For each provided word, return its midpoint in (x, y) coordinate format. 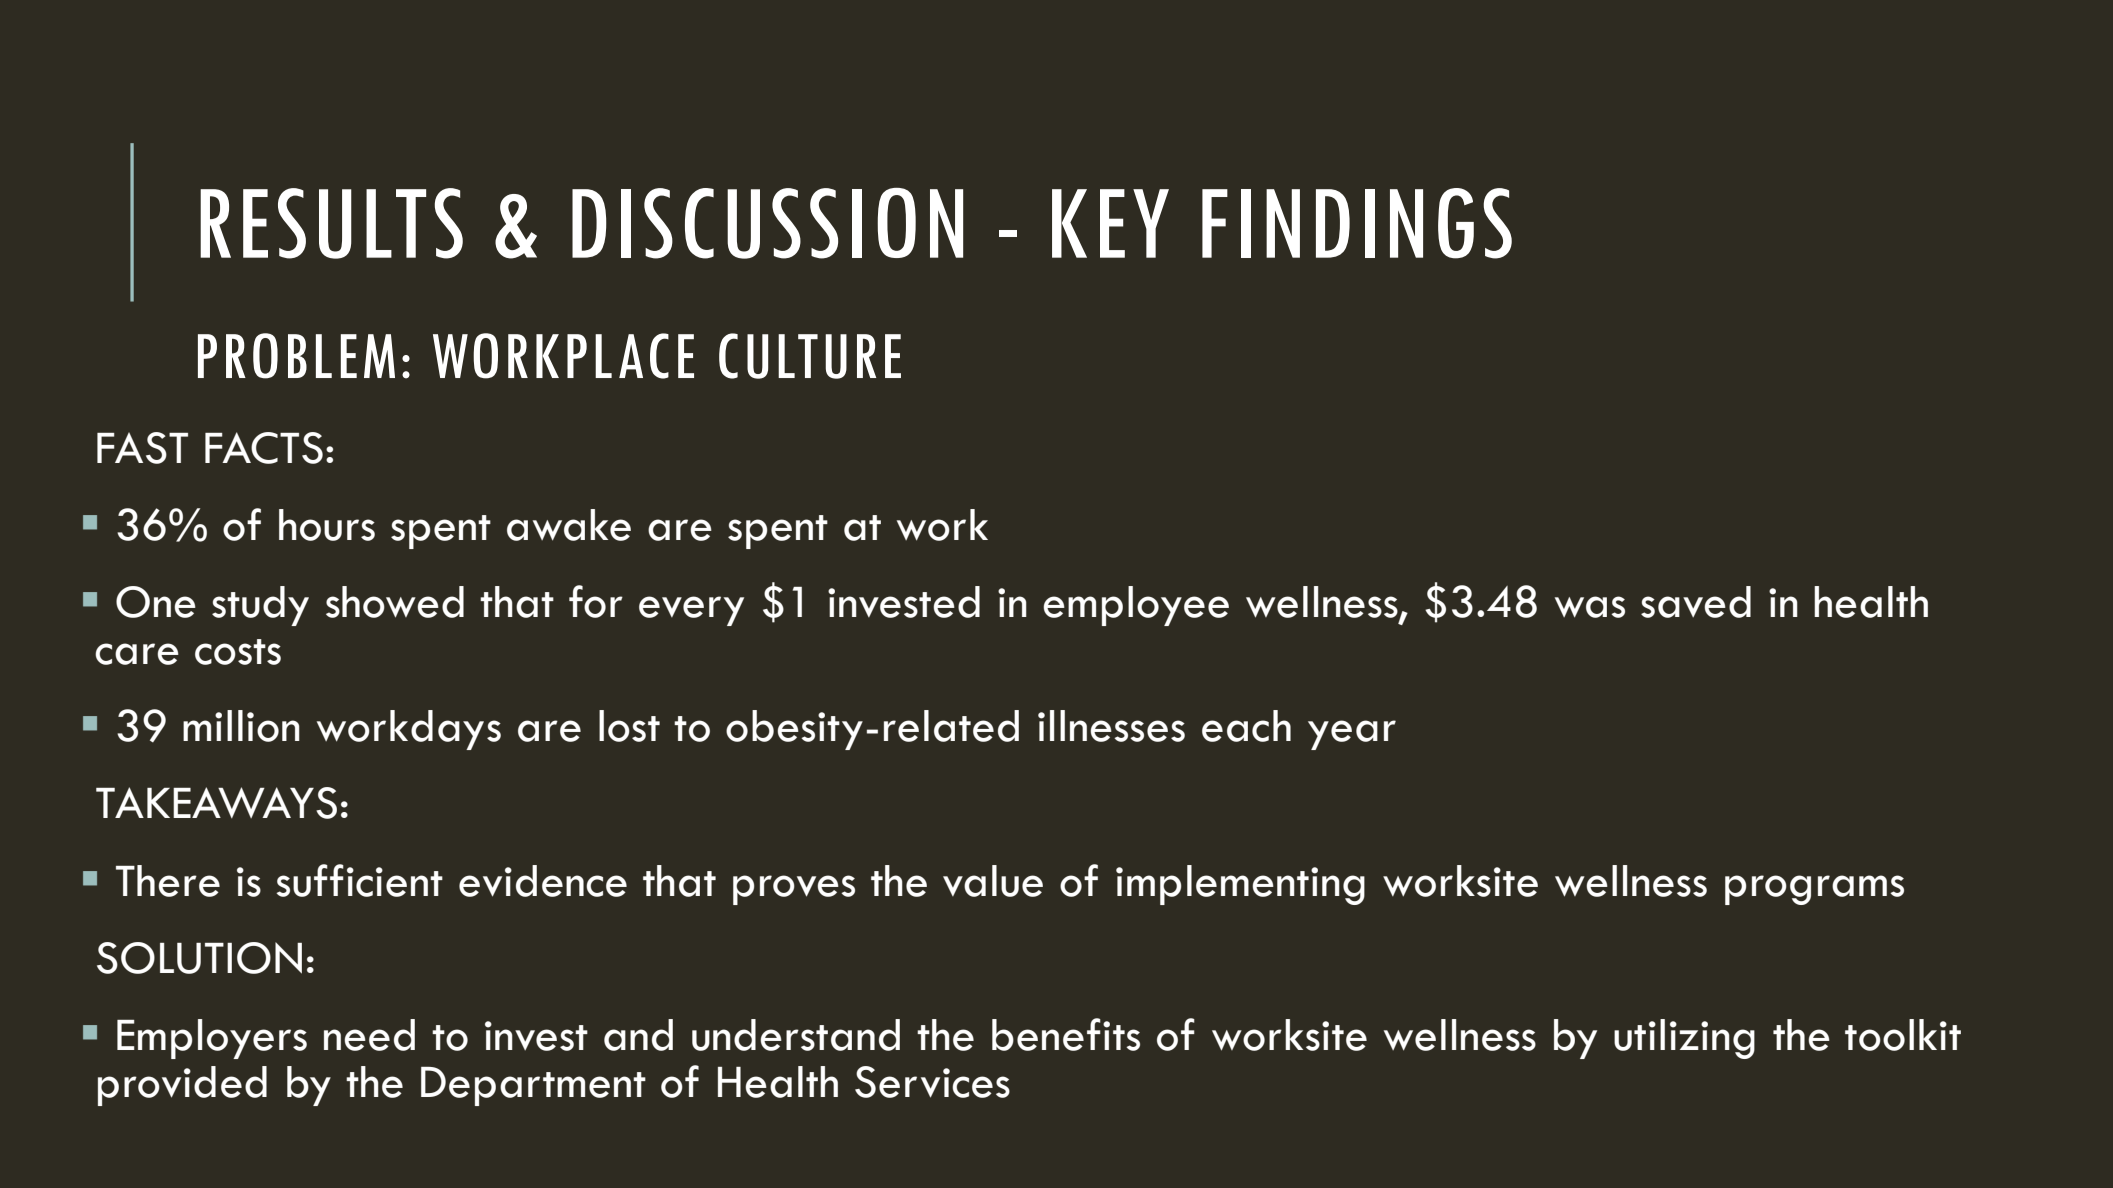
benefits (1066, 1034)
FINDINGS (1357, 223)
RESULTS (331, 223)
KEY (1110, 223)
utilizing (1684, 1039)
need (369, 1035)
